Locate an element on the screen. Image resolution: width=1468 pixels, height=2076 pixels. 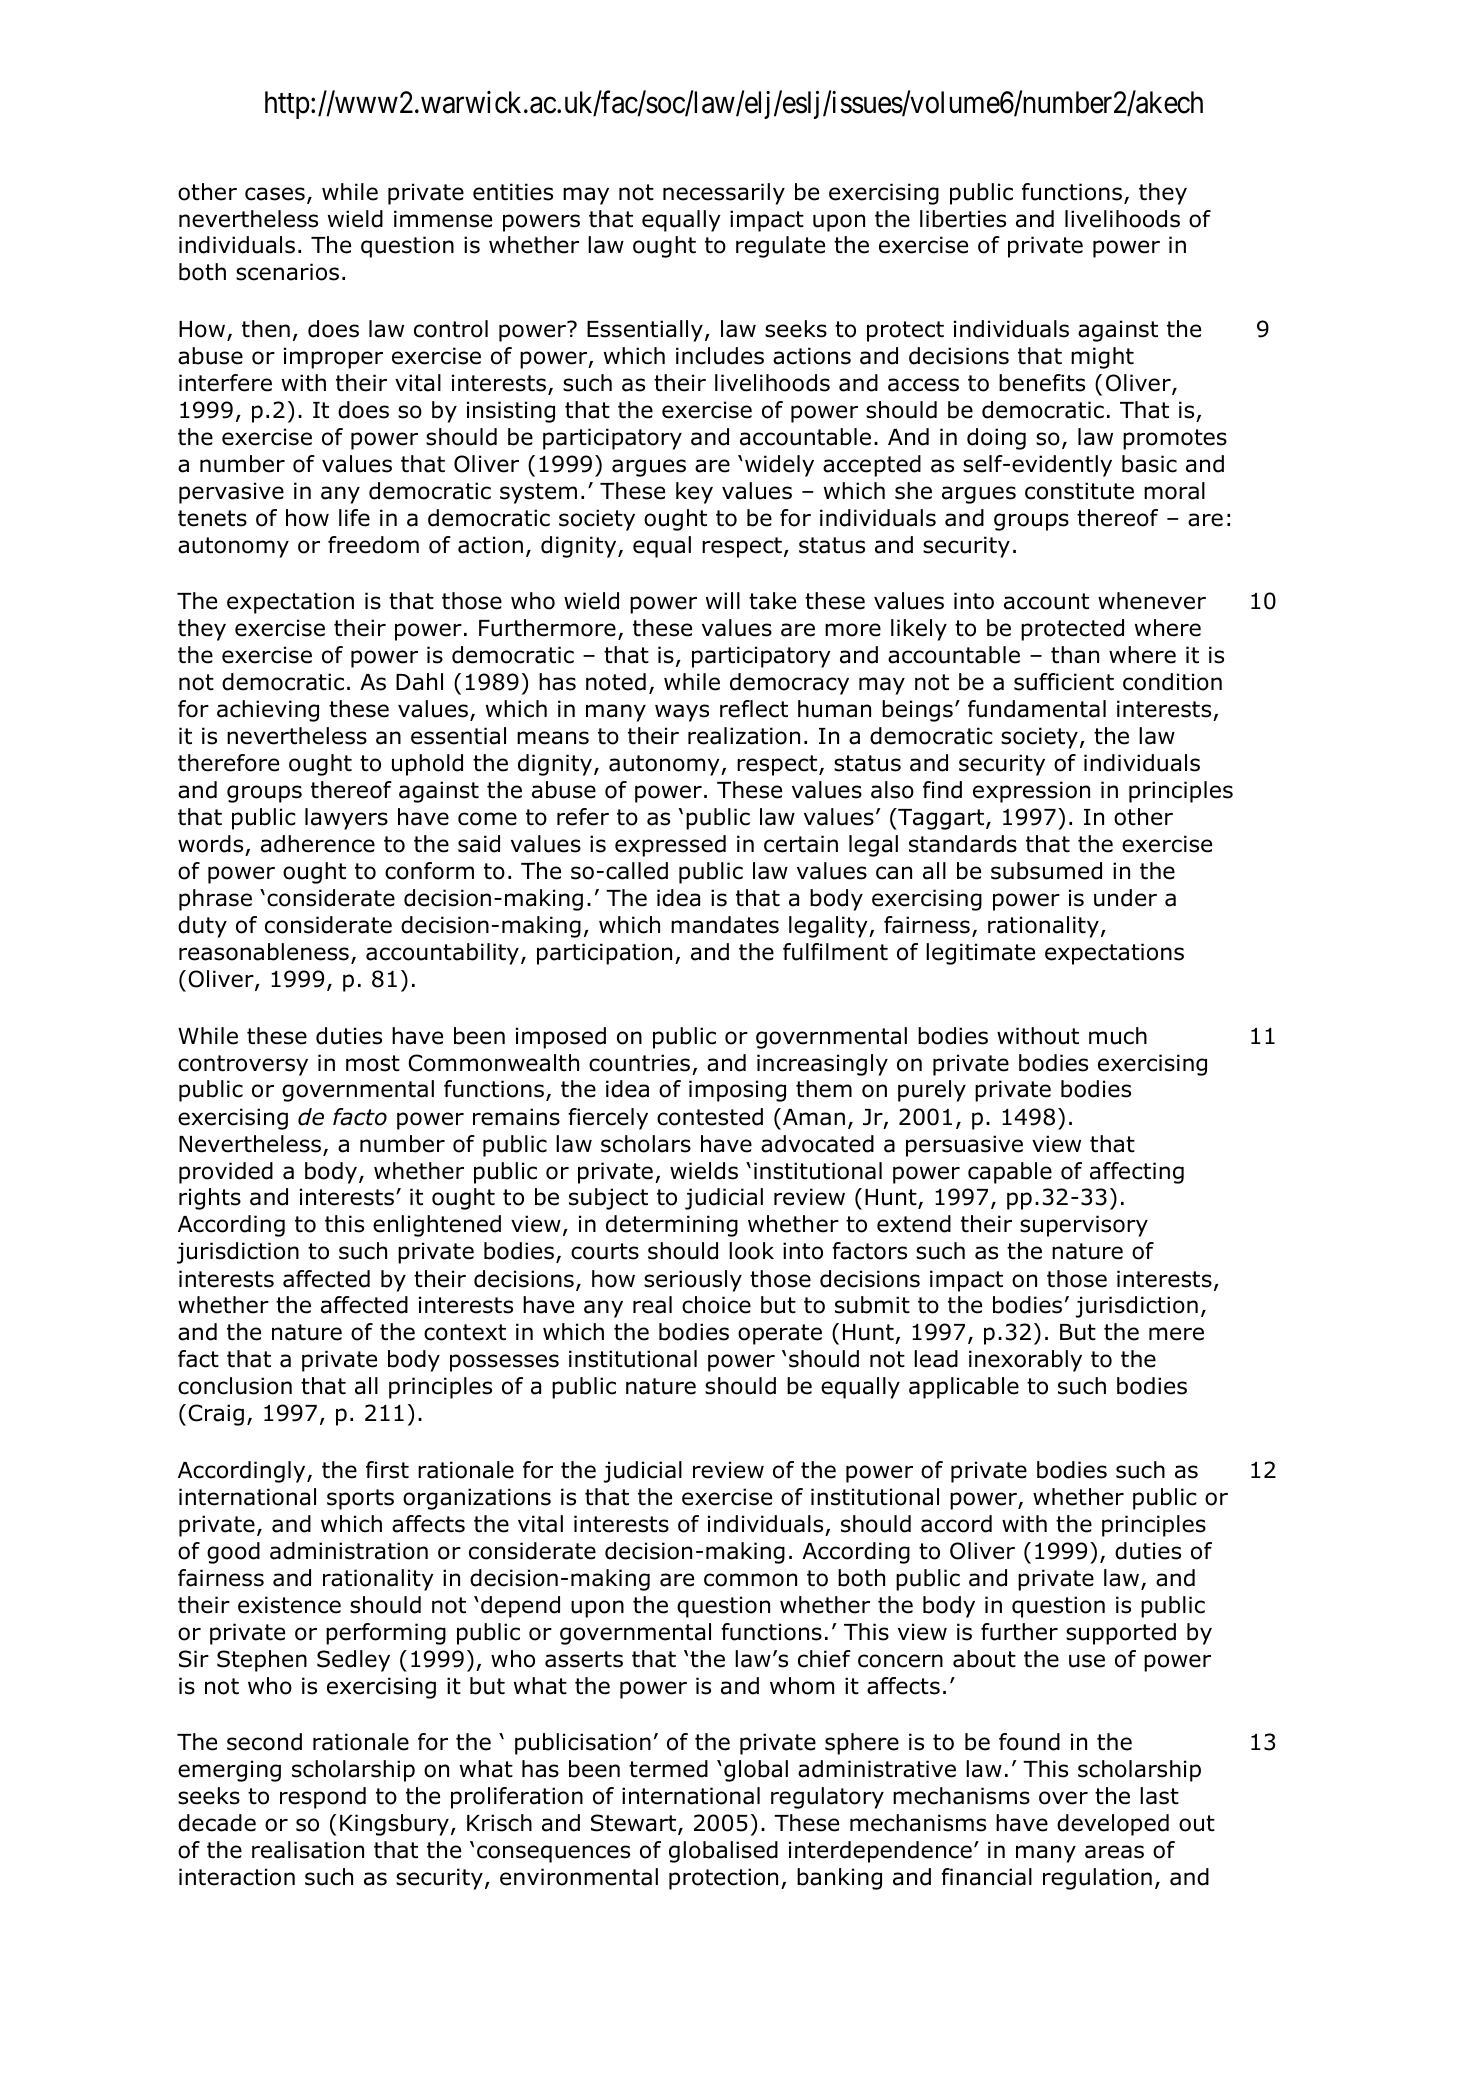
respond is located at coordinates (323, 1798).
